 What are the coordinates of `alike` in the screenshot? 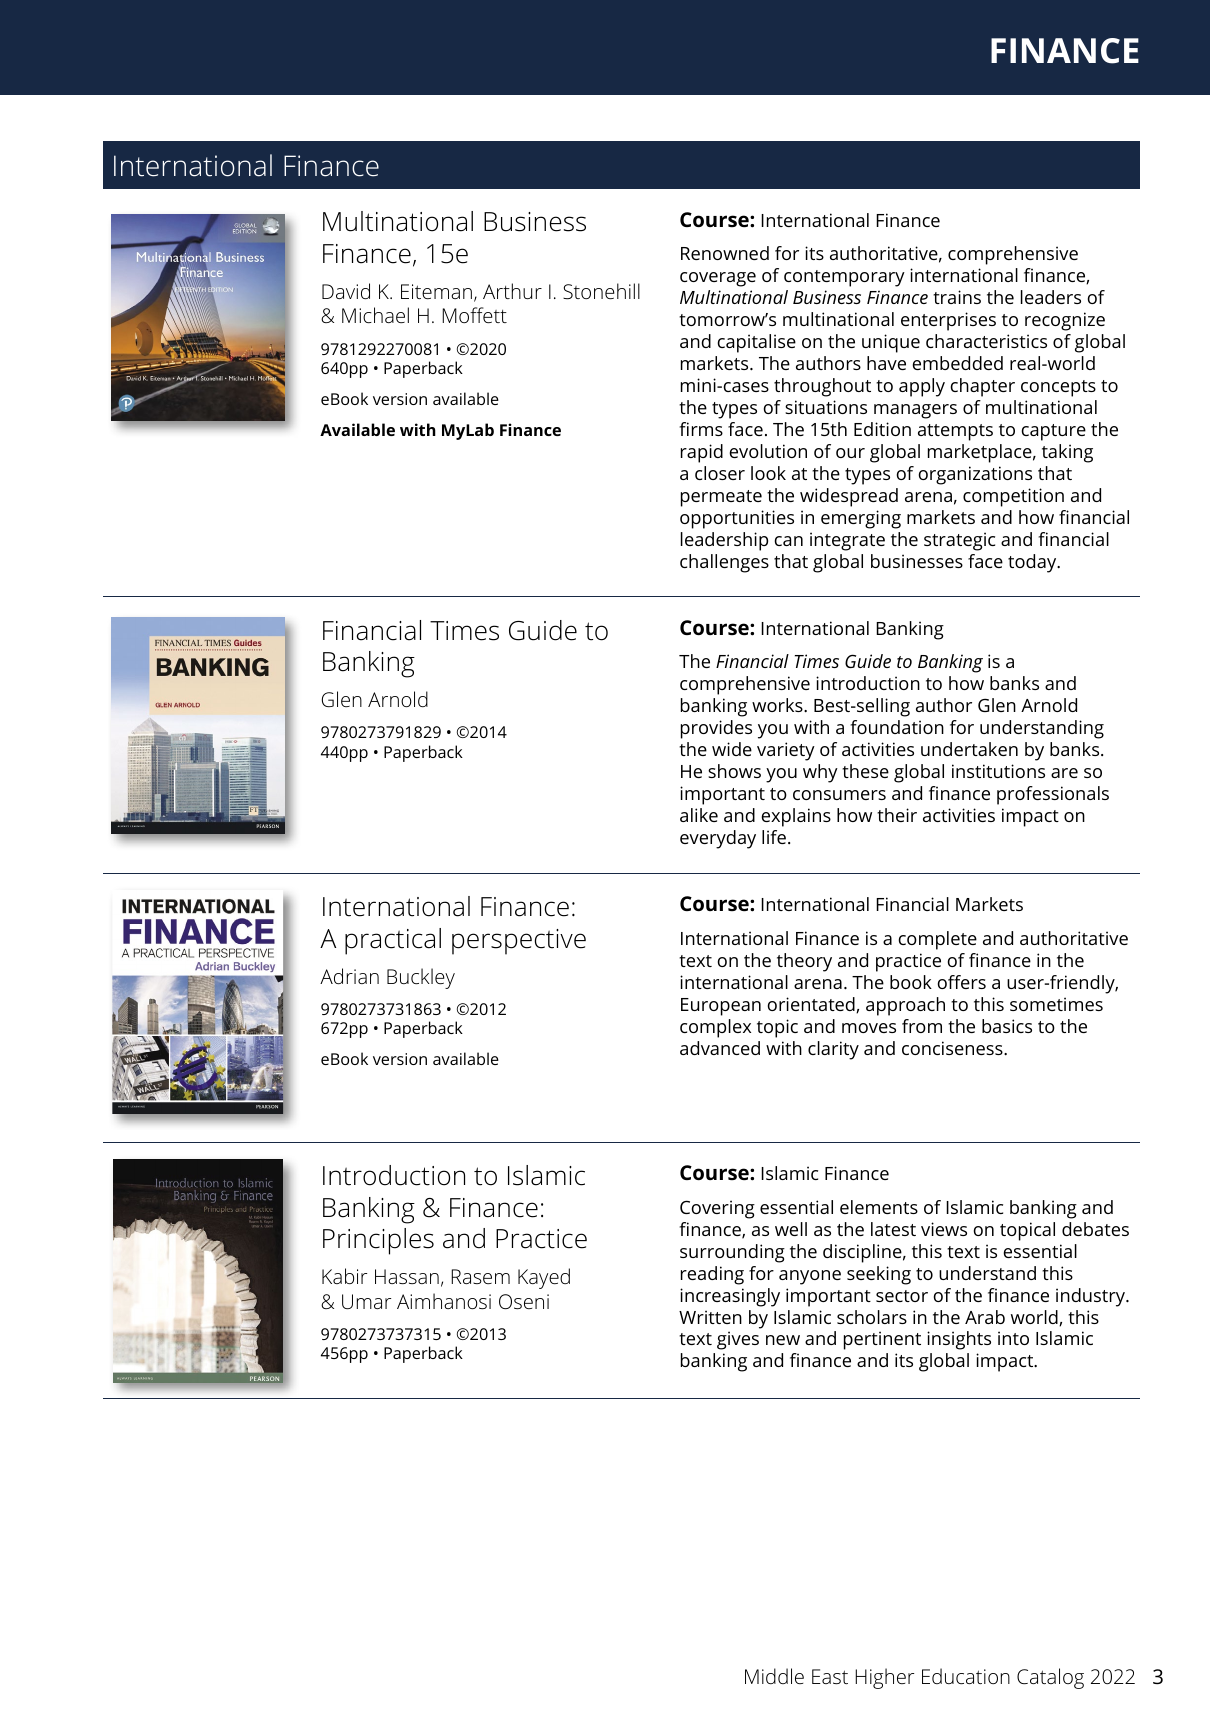 It's located at (699, 815).
